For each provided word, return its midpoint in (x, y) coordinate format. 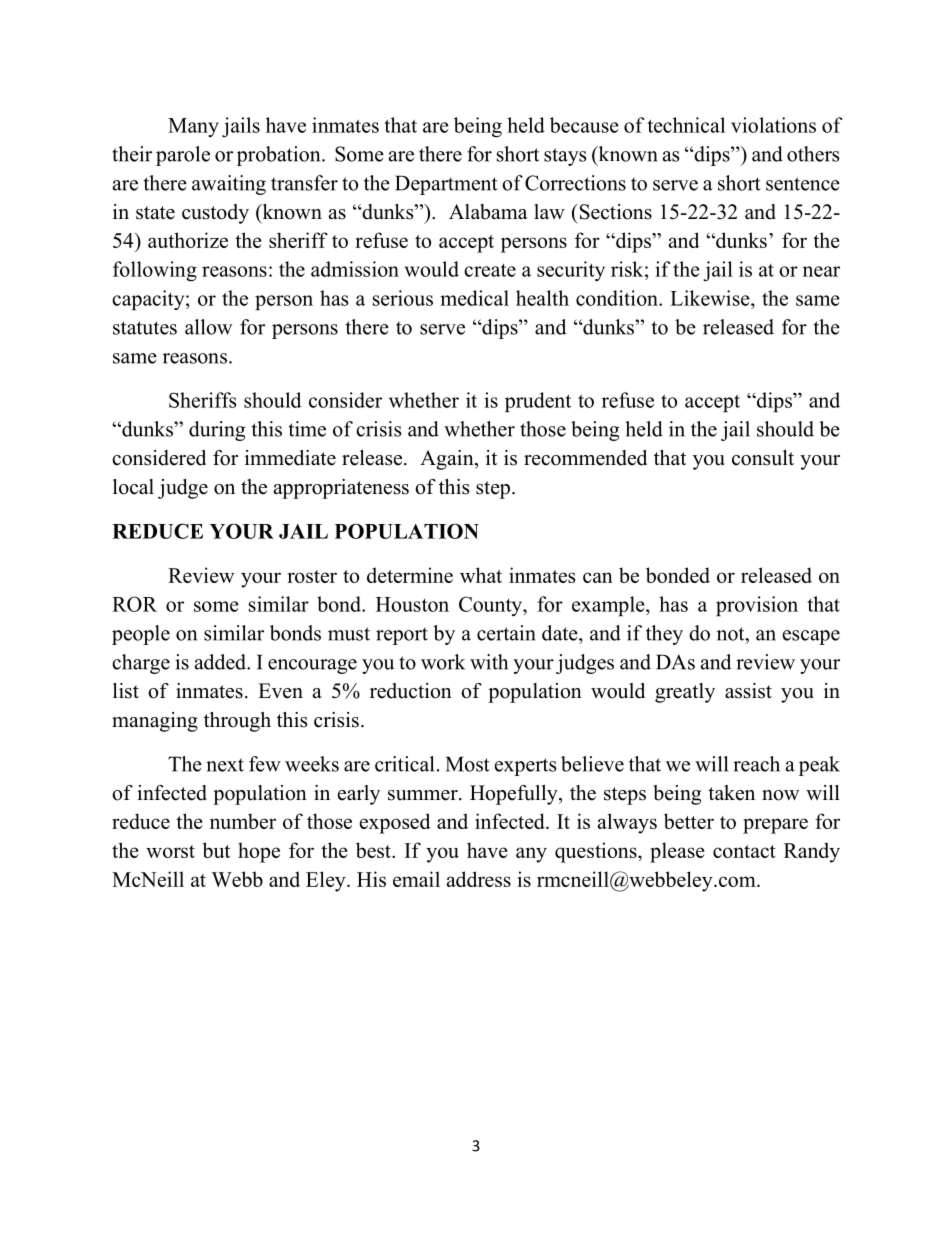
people (141, 635)
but (216, 850)
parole (183, 156)
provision (757, 606)
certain (506, 633)
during (217, 431)
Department (446, 185)
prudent (538, 402)
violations (773, 125)
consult (763, 458)
